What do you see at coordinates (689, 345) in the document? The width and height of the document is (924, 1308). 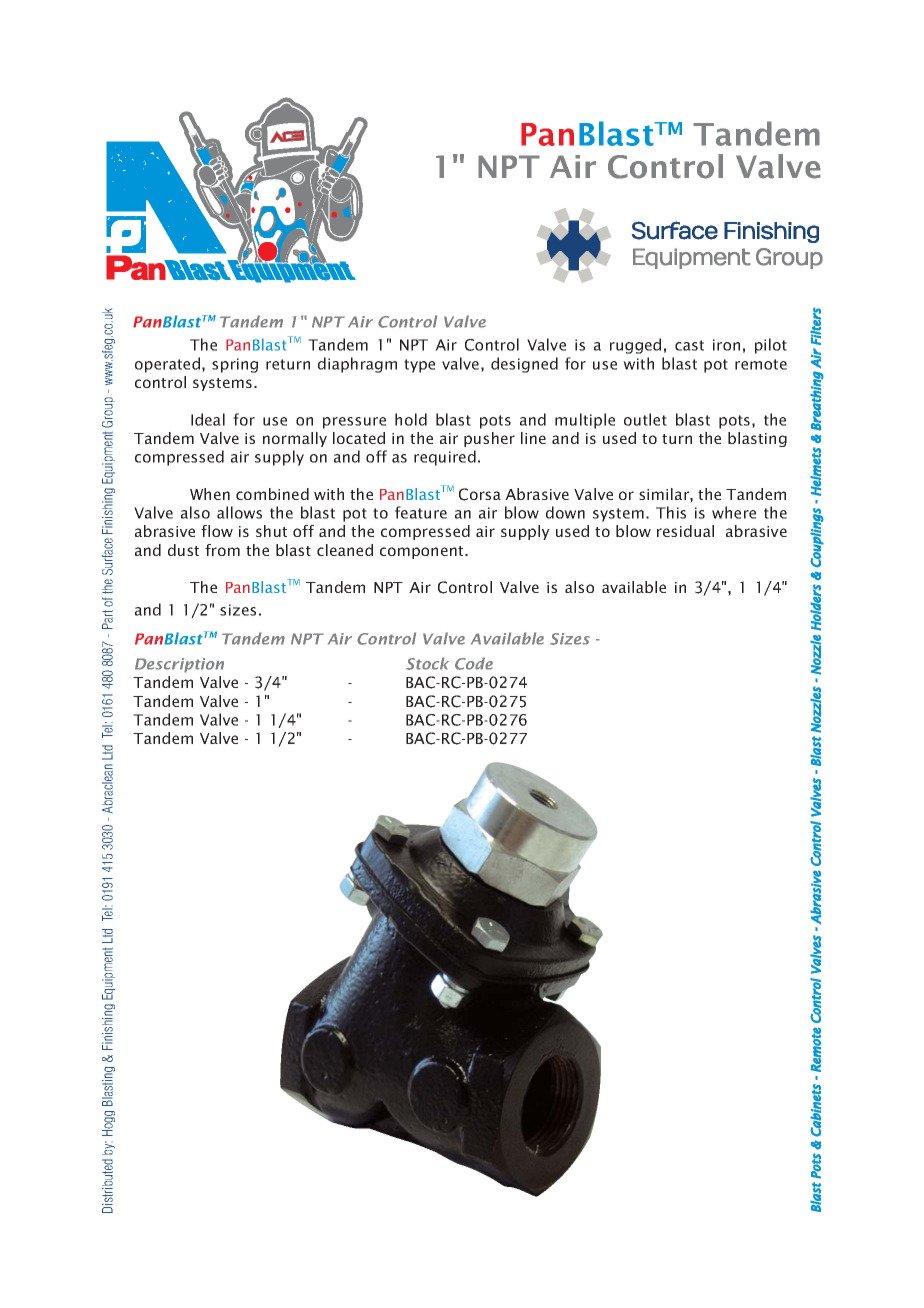 I see `cast` at bounding box center [689, 345].
